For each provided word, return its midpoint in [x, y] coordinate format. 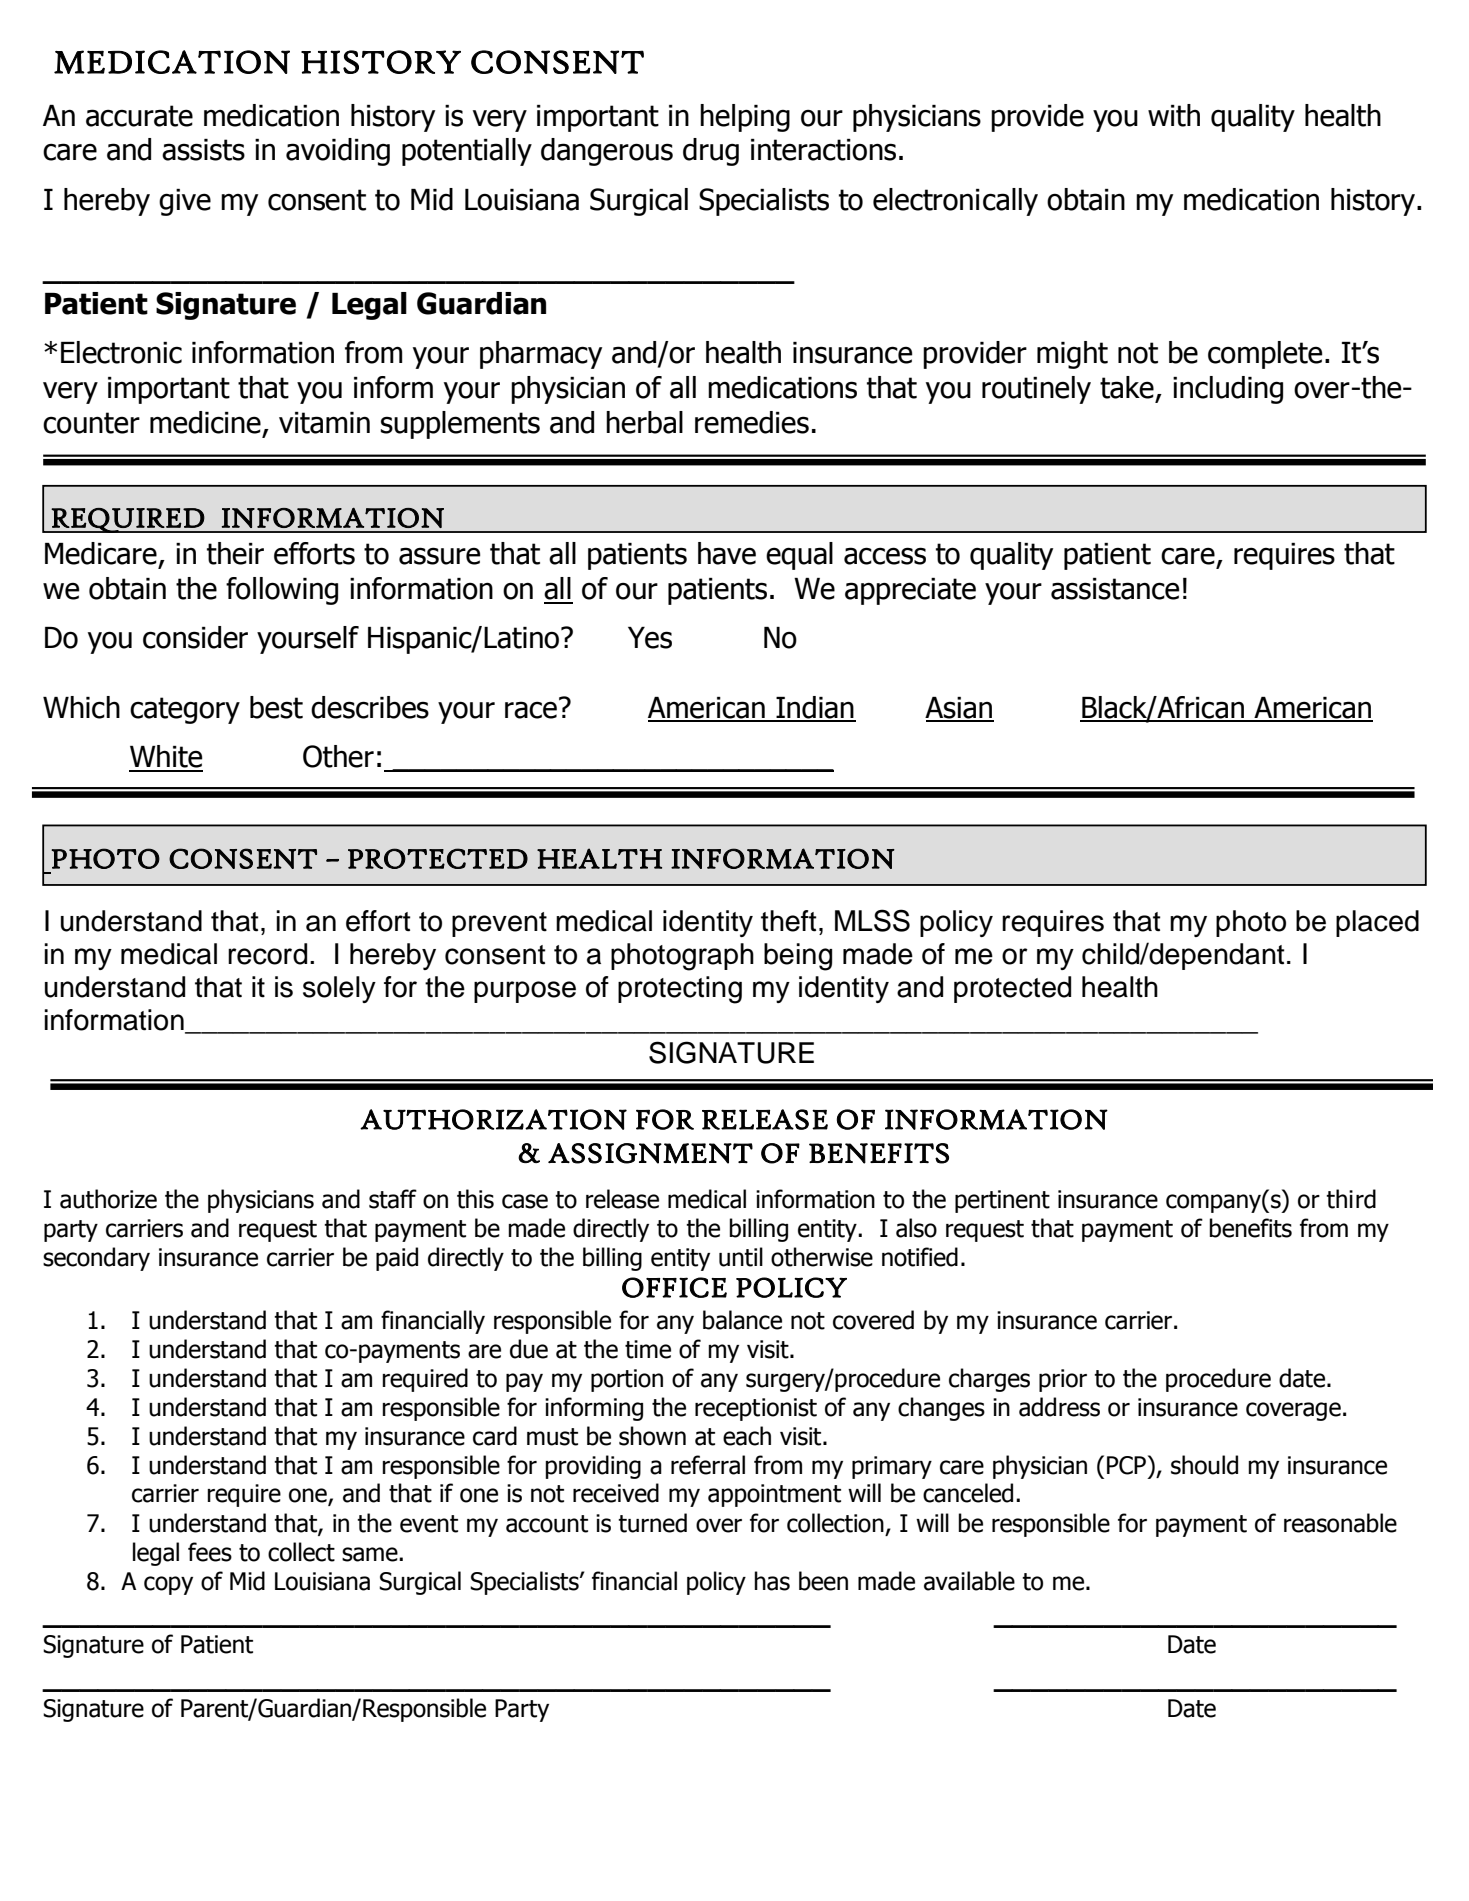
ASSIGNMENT [650, 1153]
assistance [1115, 589]
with [1174, 115]
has [772, 1581]
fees [210, 1552]
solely [339, 989]
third [1351, 1199]
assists [203, 150]
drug [711, 152]
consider [195, 637]
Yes [650, 638]
